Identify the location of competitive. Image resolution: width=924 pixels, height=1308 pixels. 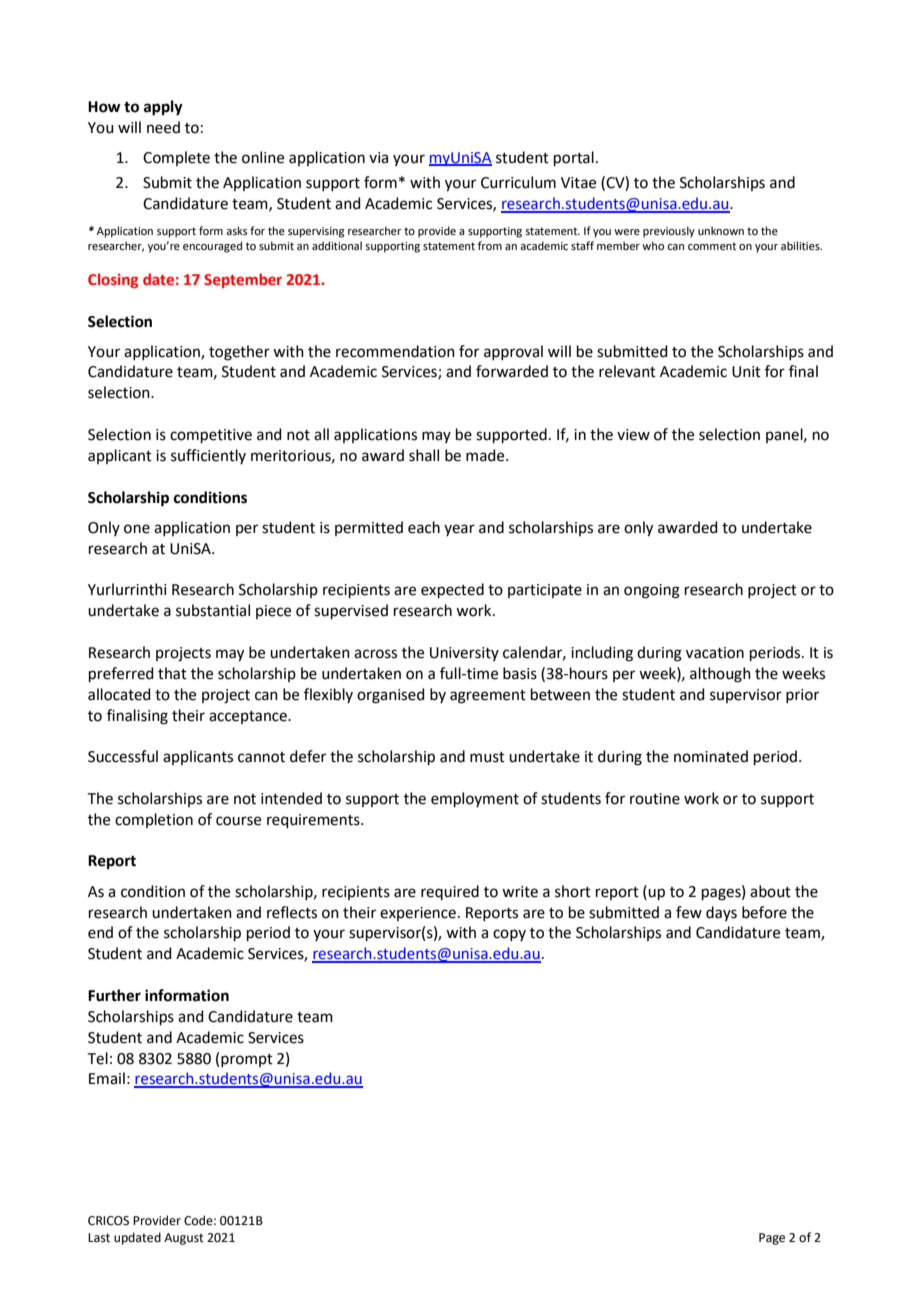
(211, 436).
